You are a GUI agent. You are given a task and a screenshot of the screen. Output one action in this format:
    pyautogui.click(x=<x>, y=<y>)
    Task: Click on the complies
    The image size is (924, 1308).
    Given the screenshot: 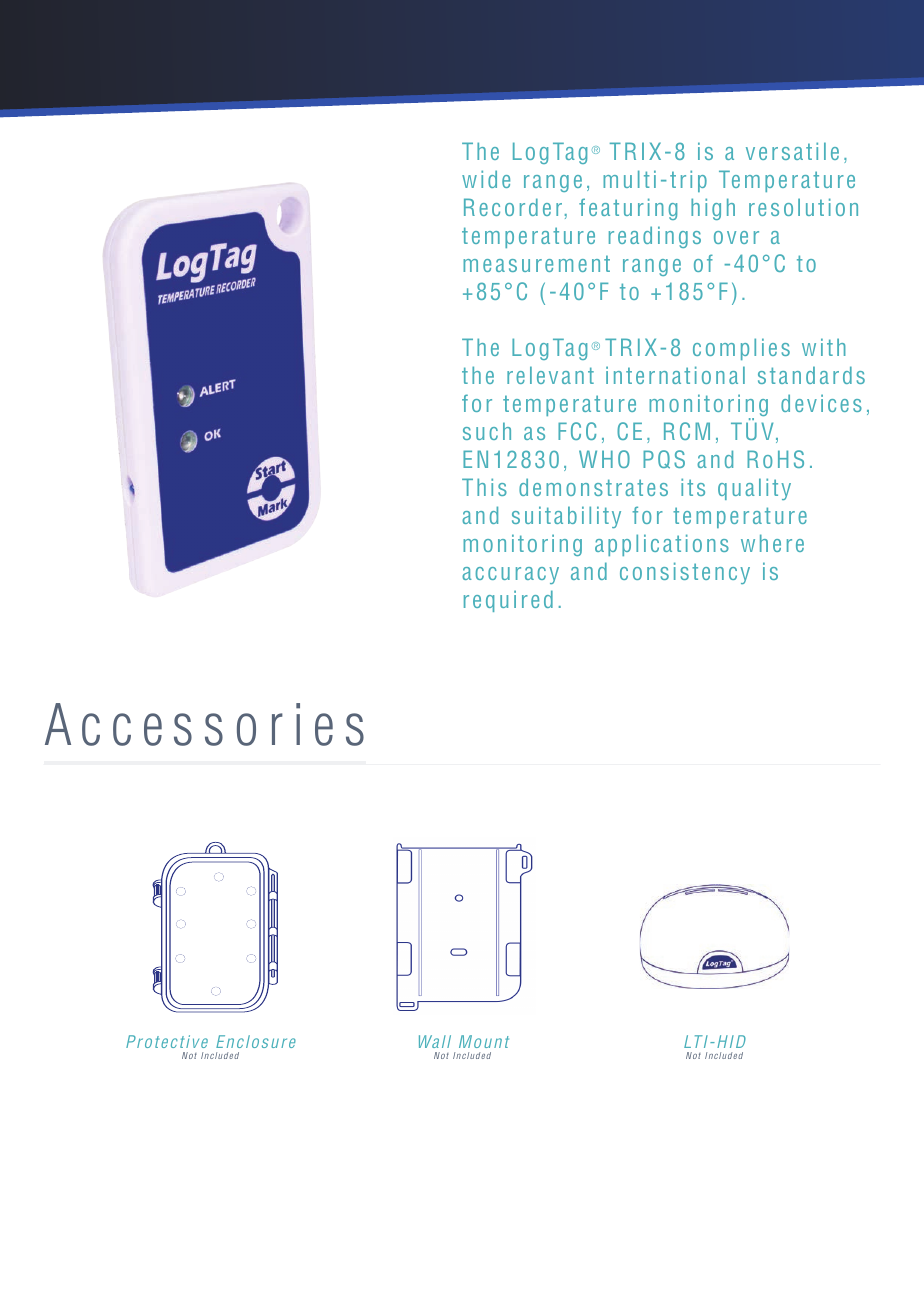 What is the action you would take?
    pyautogui.click(x=741, y=349)
